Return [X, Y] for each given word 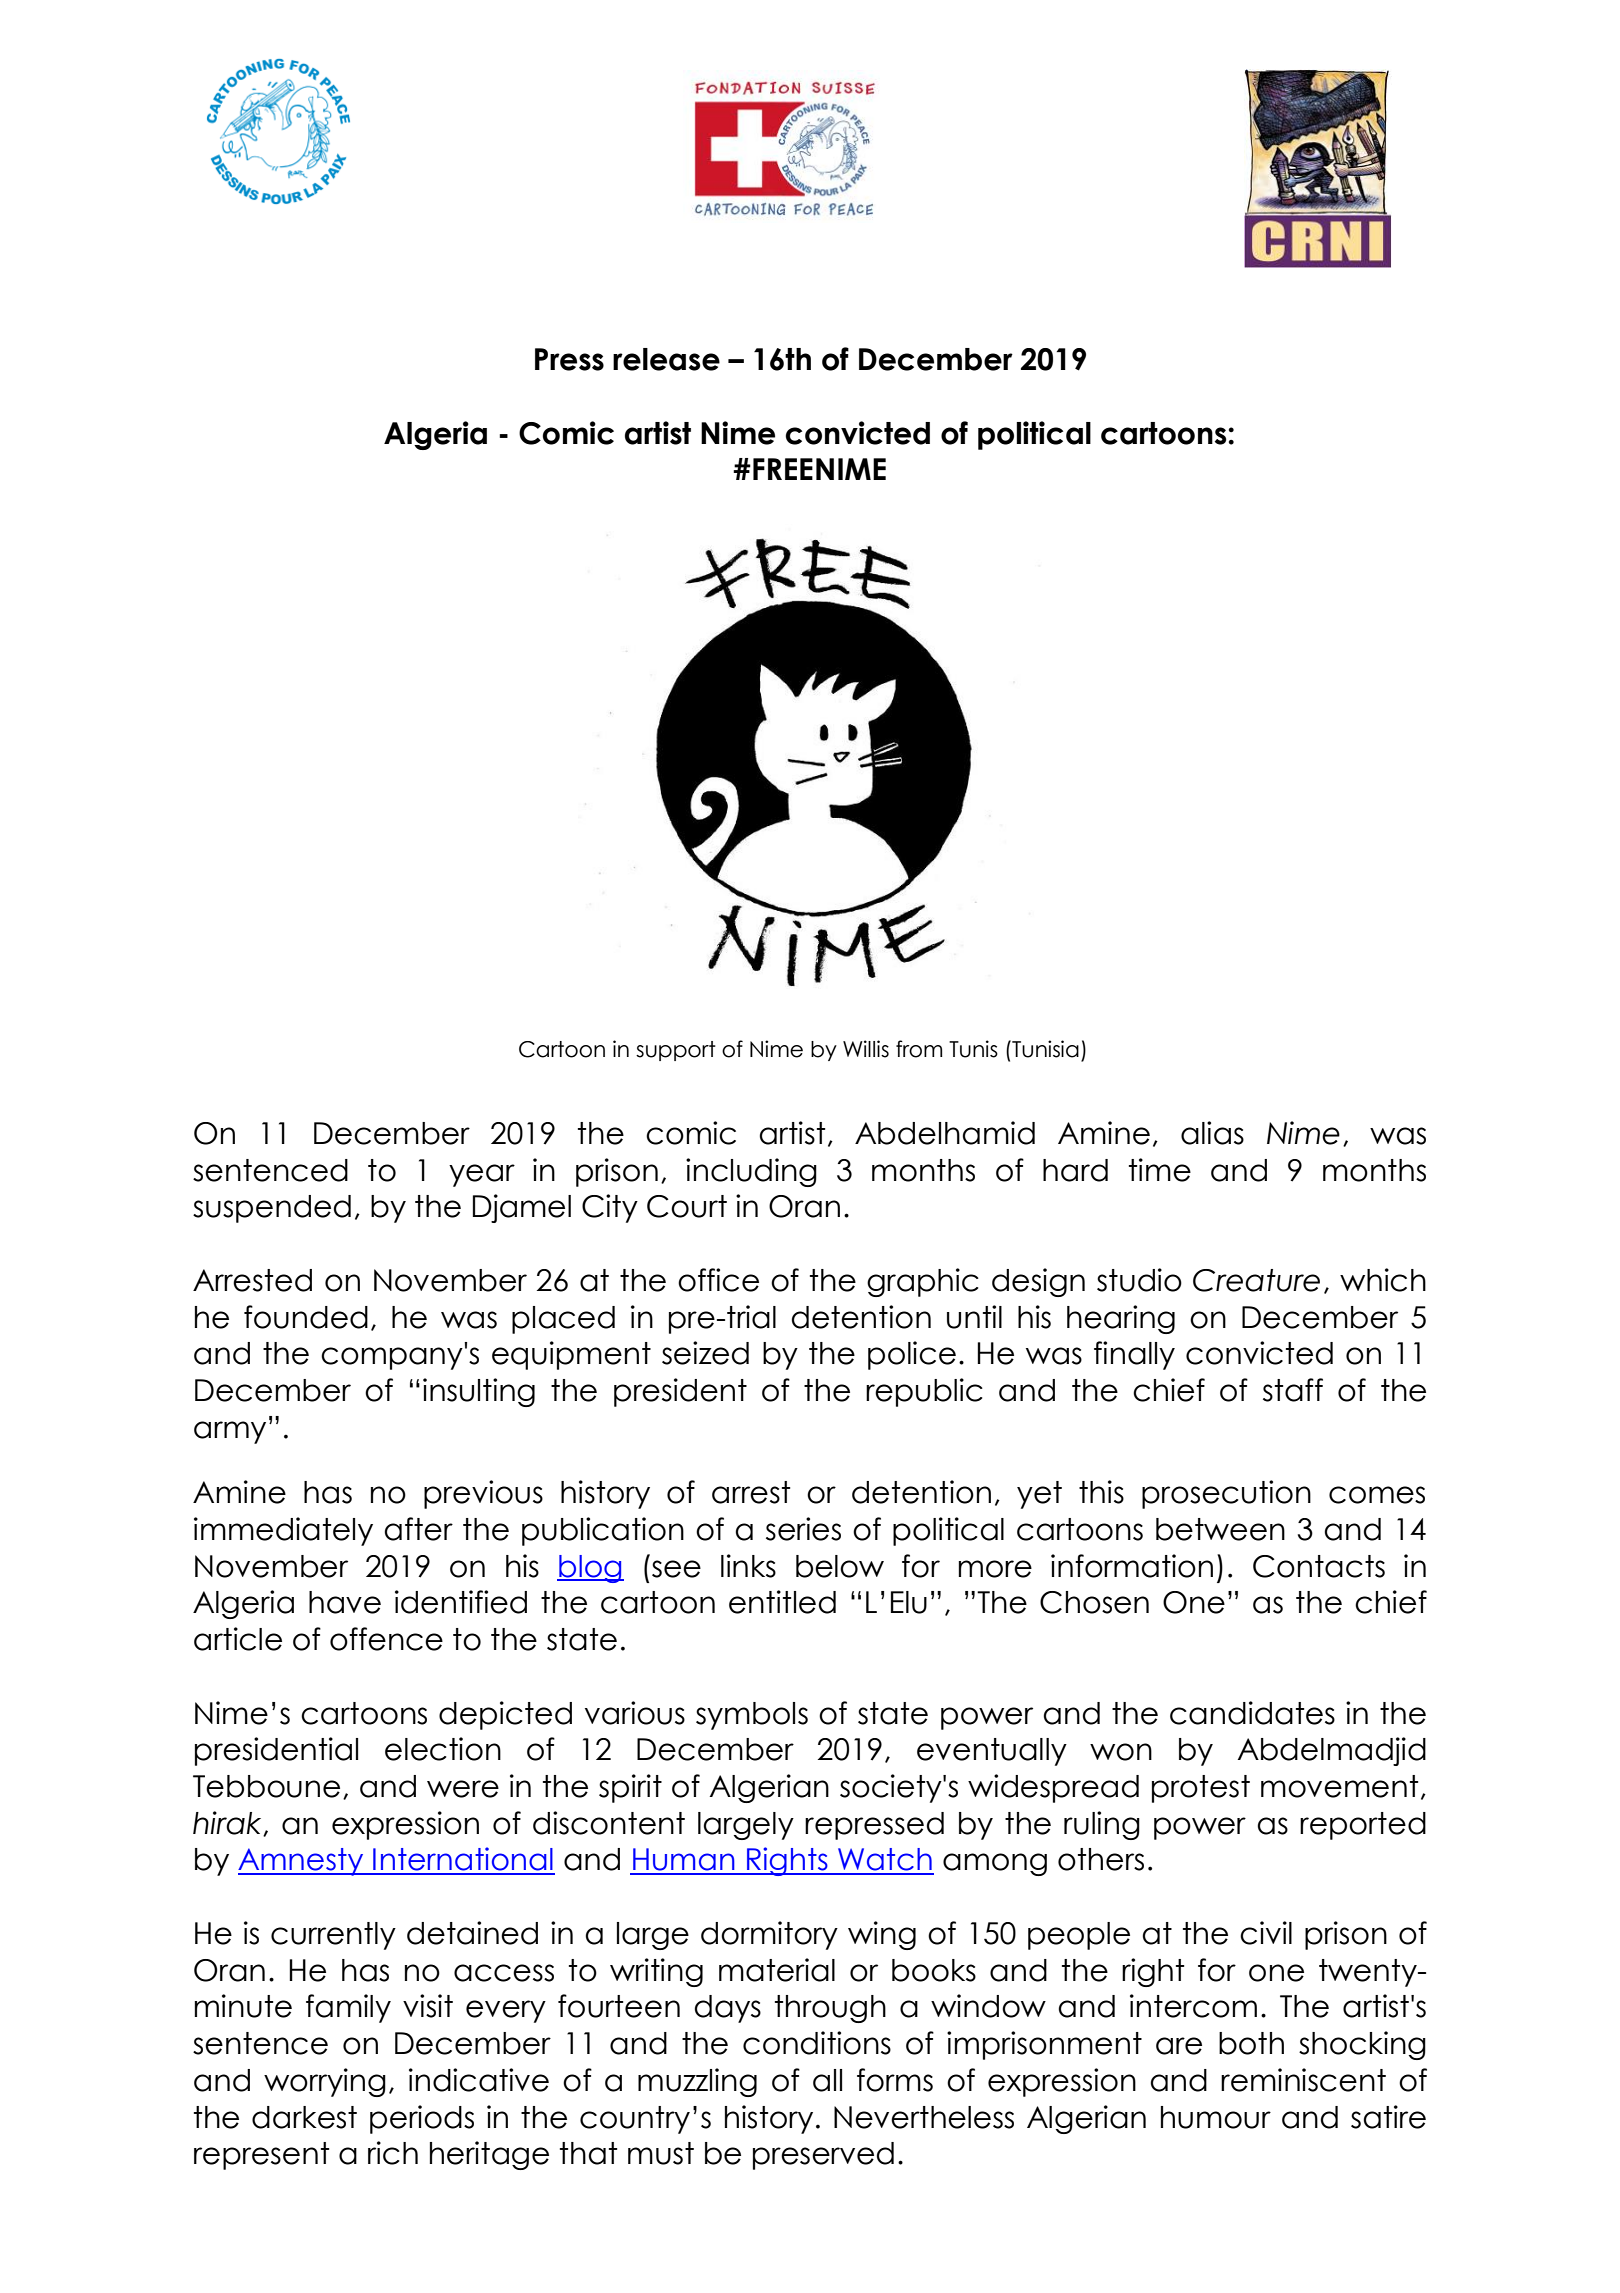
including [751, 1172]
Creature [1256, 1280]
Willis [866, 1049]
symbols [752, 1716]
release [666, 359]
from [919, 1049]
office [718, 1280]
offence [386, 1639]
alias [1212, 1133]
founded [306, 1317]
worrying [325, 2082]
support [676, 1051]
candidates [1252, 1713]
